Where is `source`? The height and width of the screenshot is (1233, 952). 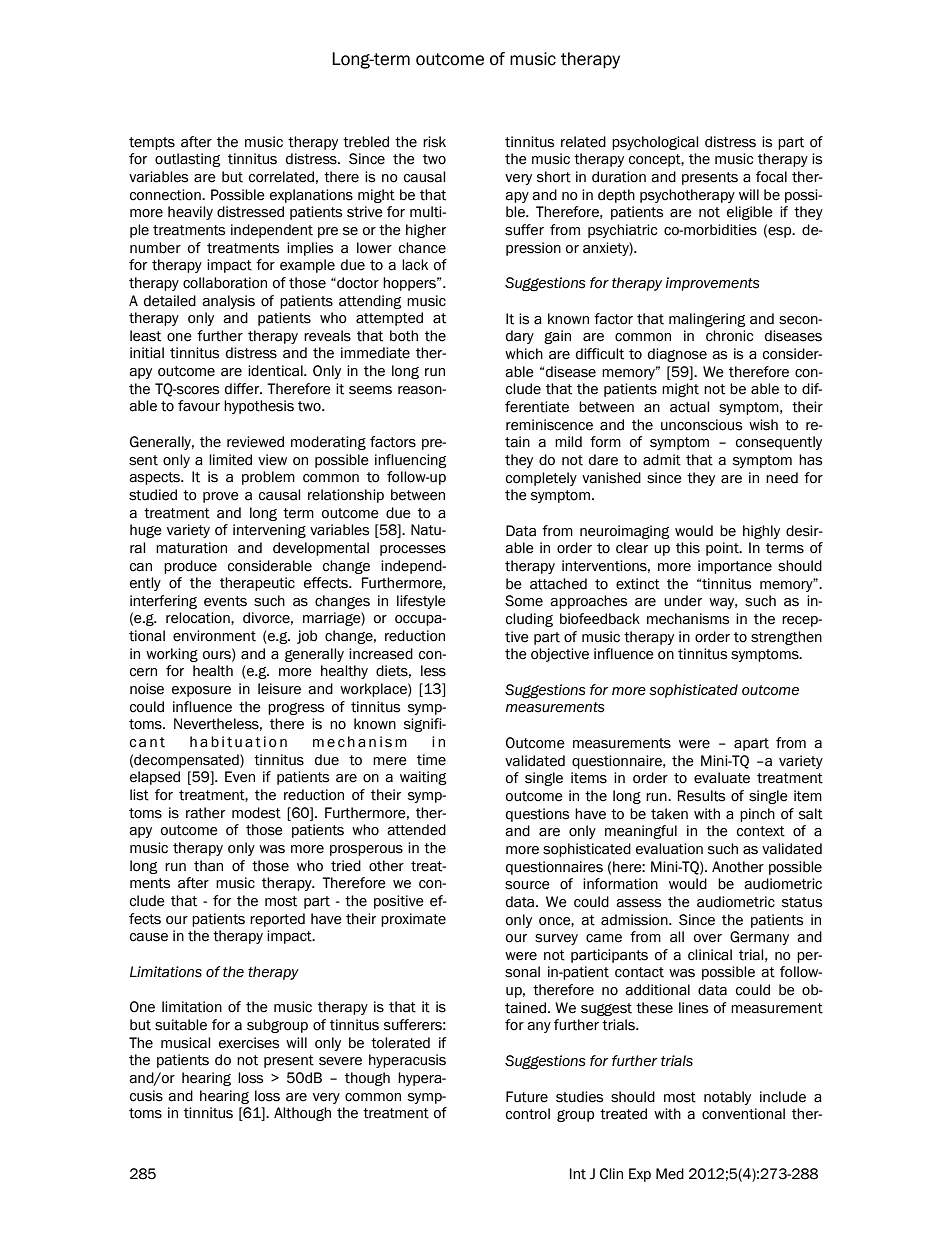 source is located at coordinates (527, 885).
